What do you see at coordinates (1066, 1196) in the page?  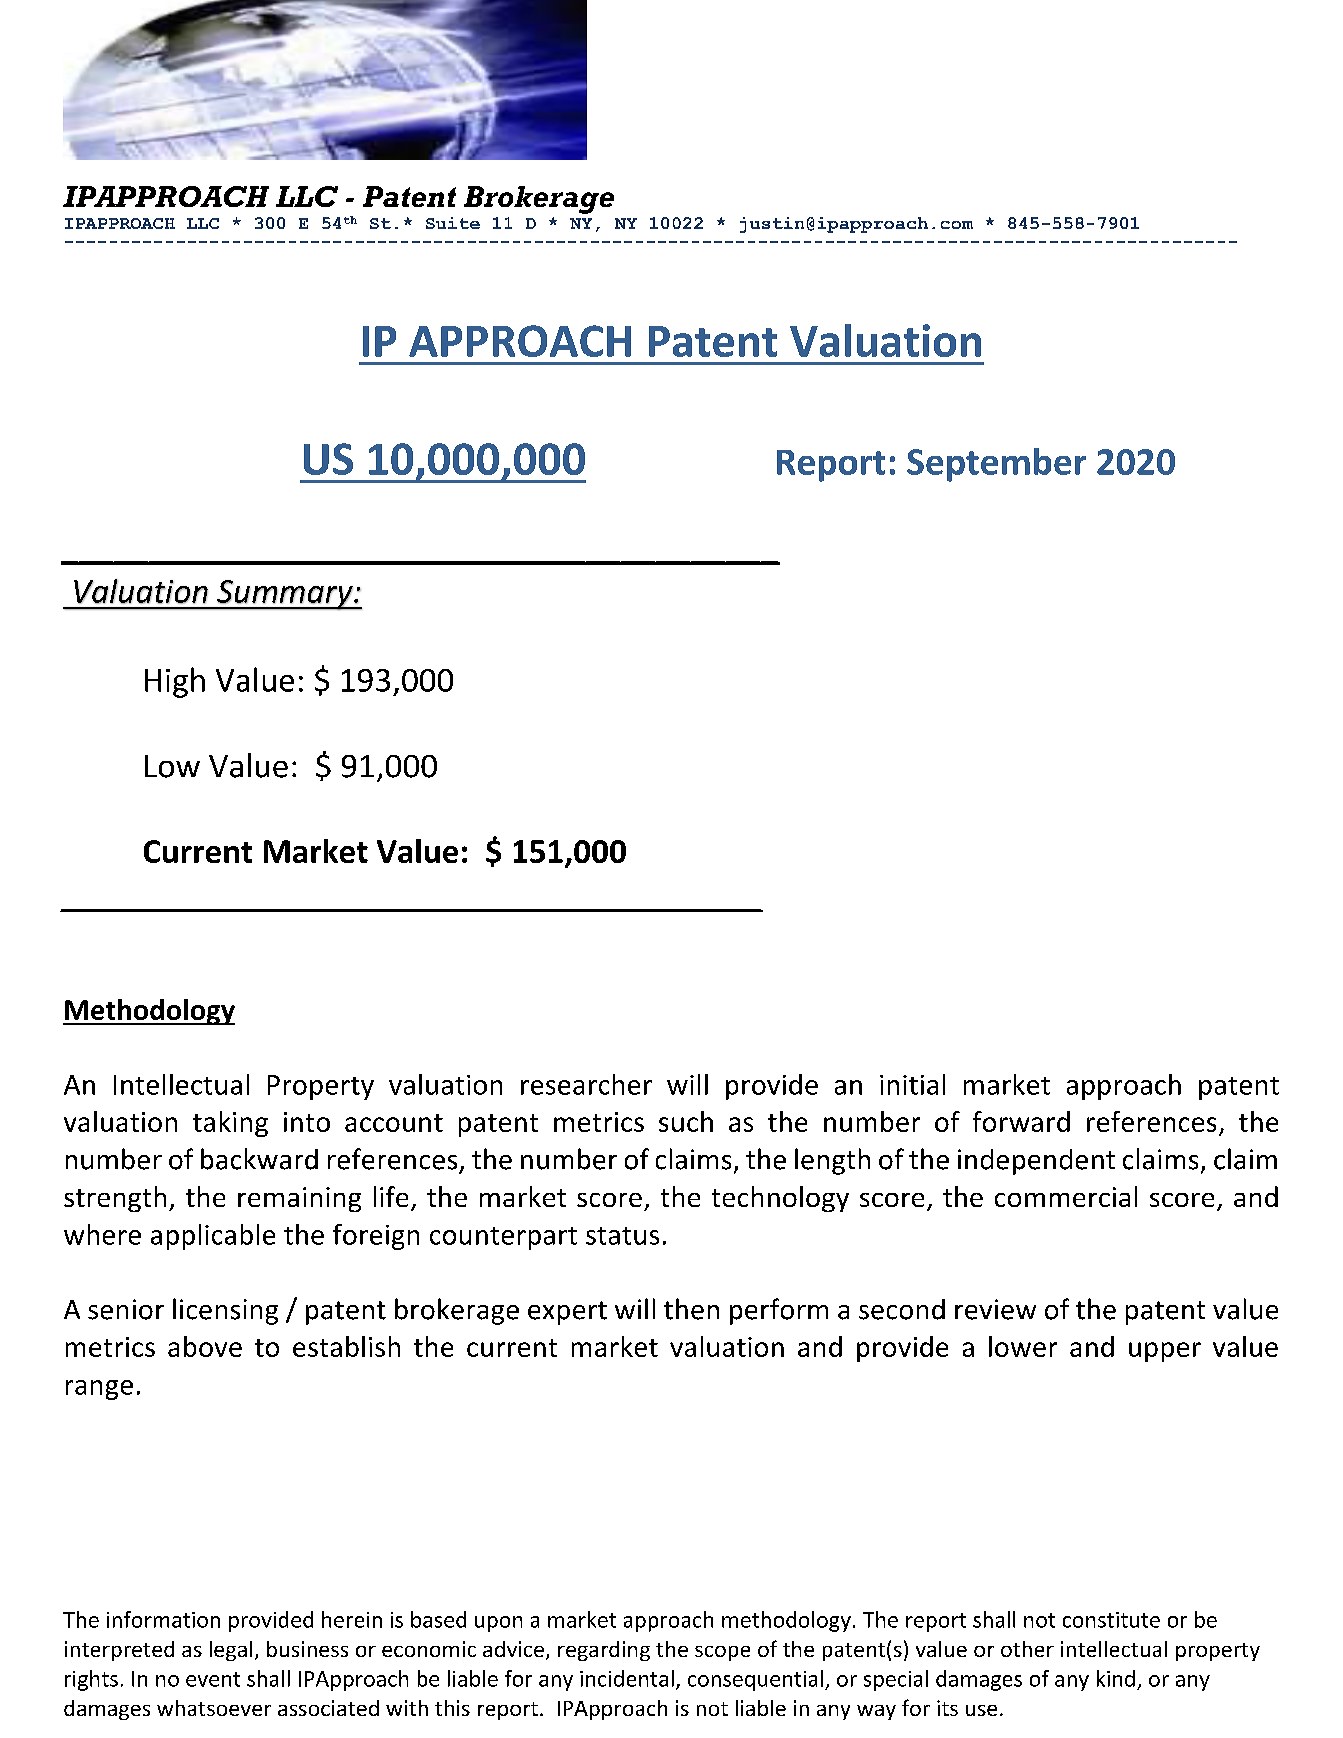 I see `commercial` at bounding box center [1066, 1196].
